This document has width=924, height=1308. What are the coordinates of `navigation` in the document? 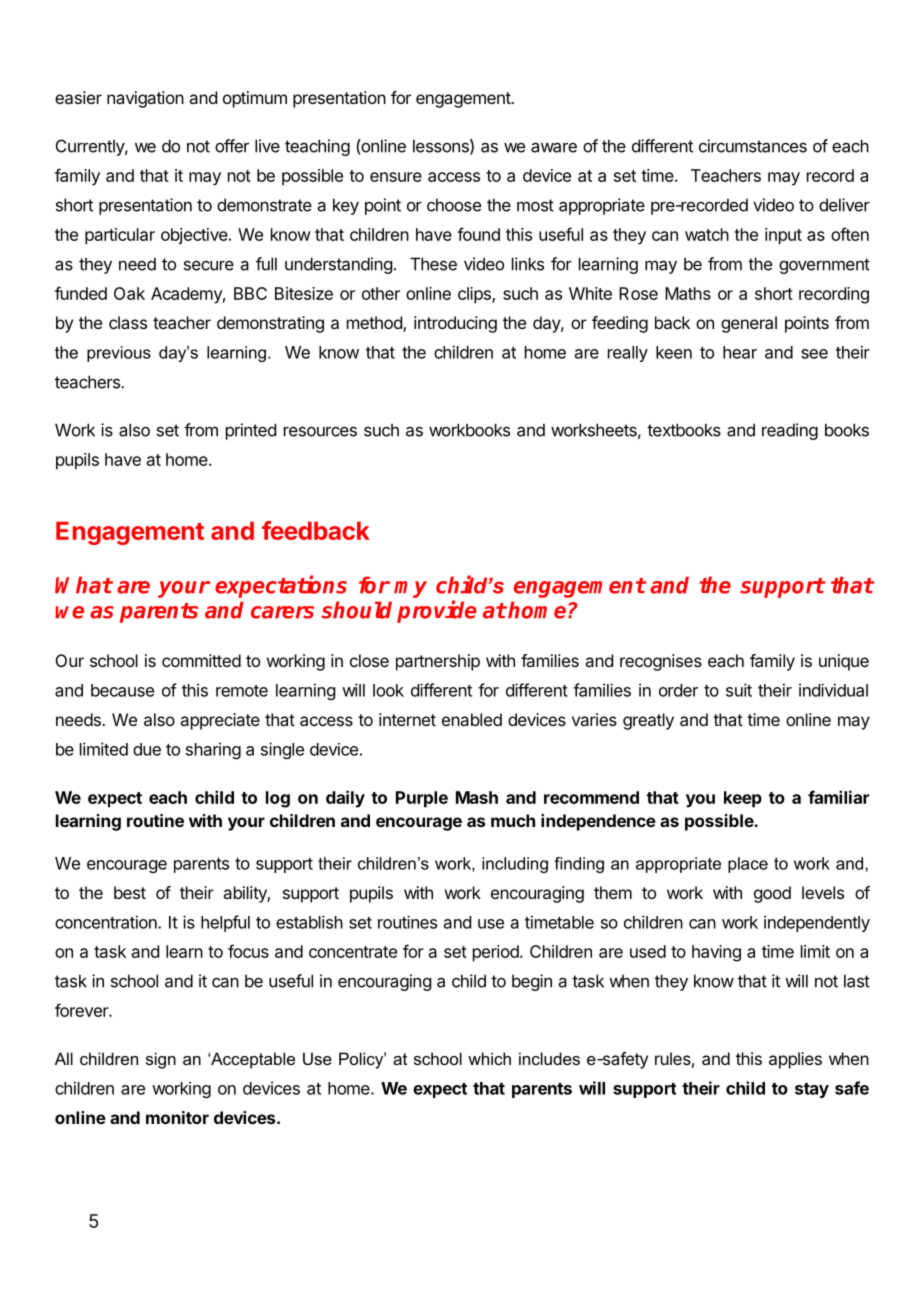 It's located at (145, 99).
